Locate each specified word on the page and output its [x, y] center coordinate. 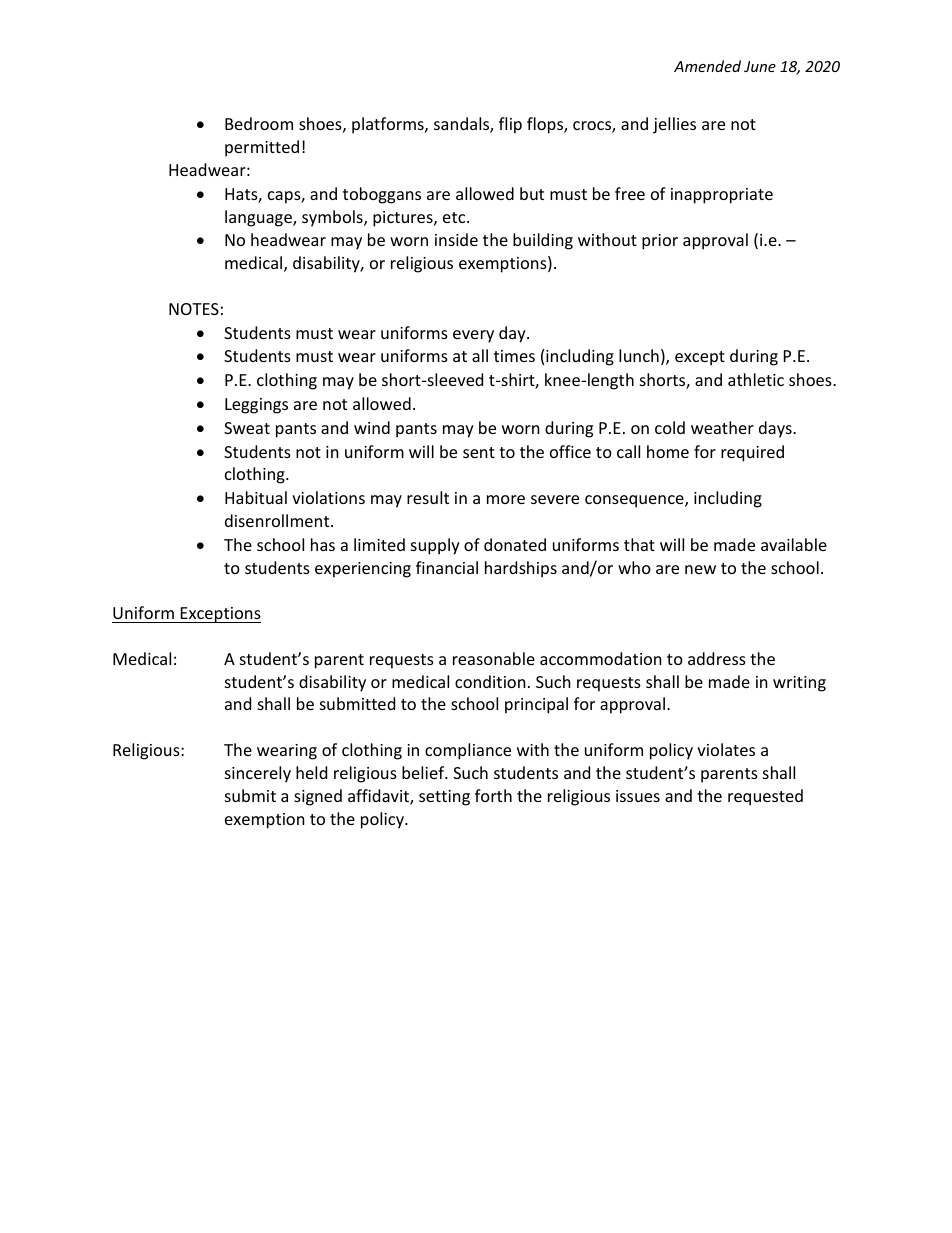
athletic [756, 379]
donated [515, 544]
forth [493, 795]
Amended [707, 66]
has [323, 544]
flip [510, 125]
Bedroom [259, 123]
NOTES [194, 309]
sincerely [258, 774]
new [700, 569]
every [473, 336]
